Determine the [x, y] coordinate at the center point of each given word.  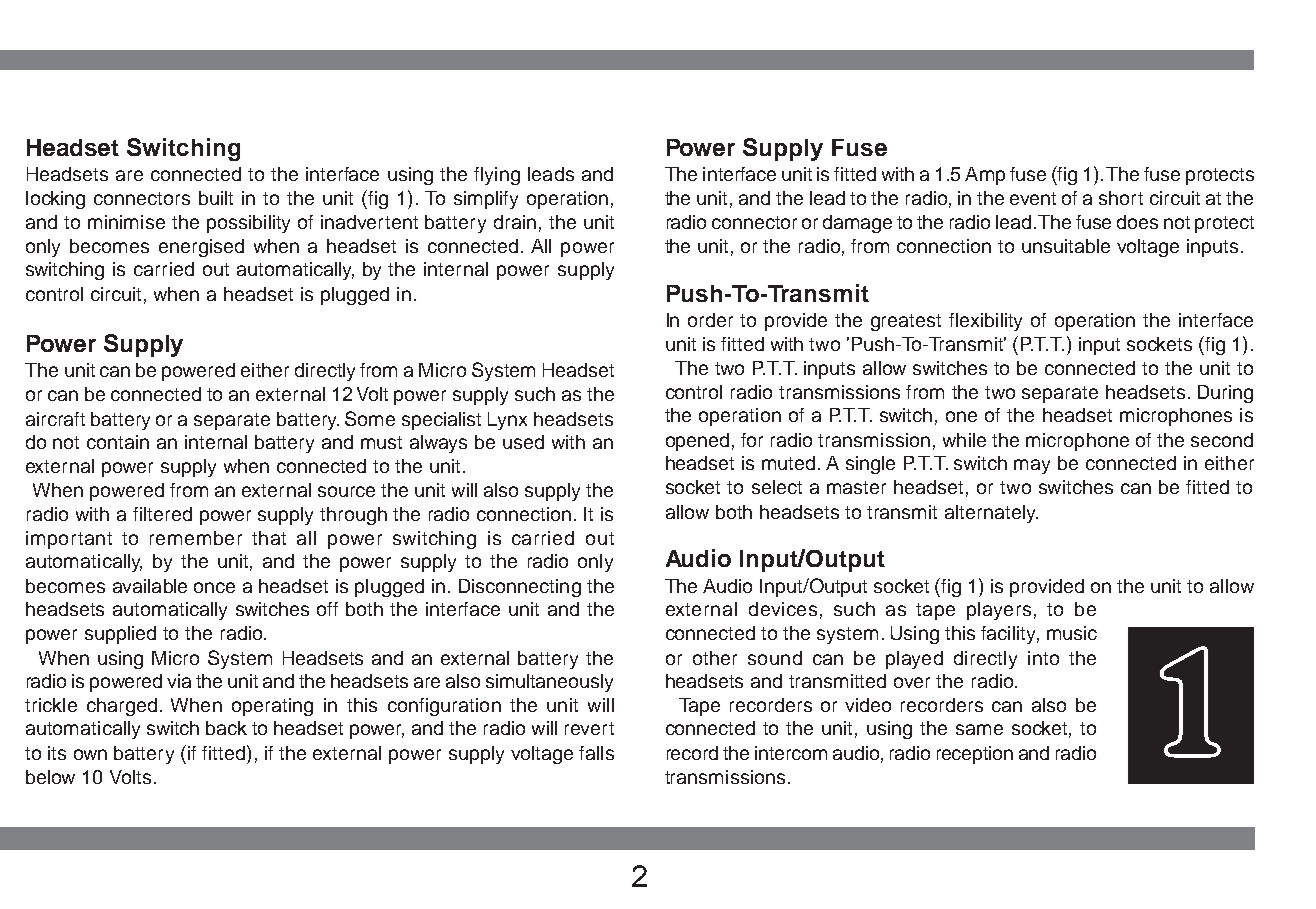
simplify [486, 200]
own [90, 754]
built [216, 198]
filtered [162, 514]
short [1121, 198]
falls [596, 753]
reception [975, 755]
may [1032, 466]
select [777, 487]
